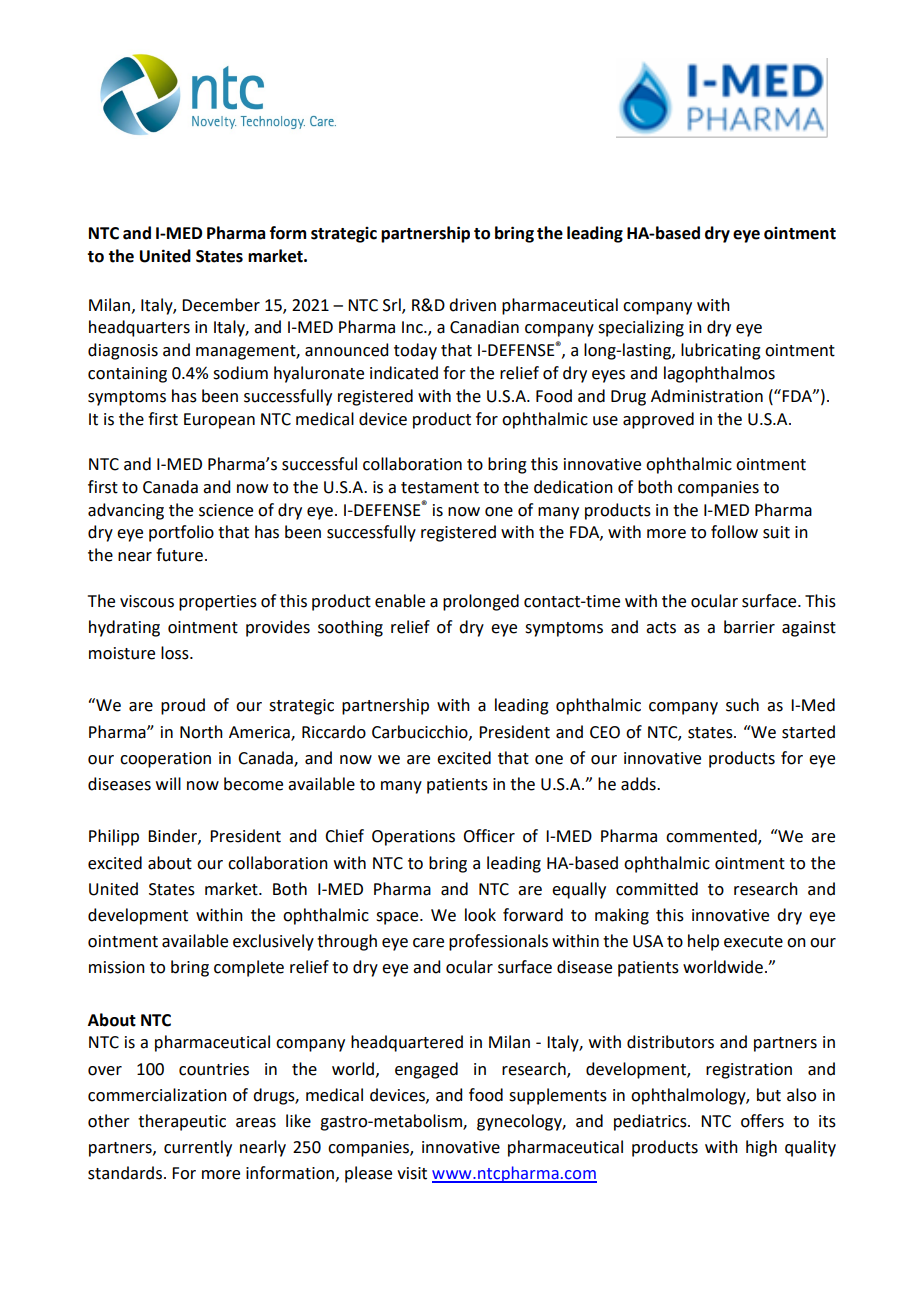 This document has width=924, height=1309. What do you see at coordinates (201, 732) in the document?
I see `North` at bounding box center [201, 732].
